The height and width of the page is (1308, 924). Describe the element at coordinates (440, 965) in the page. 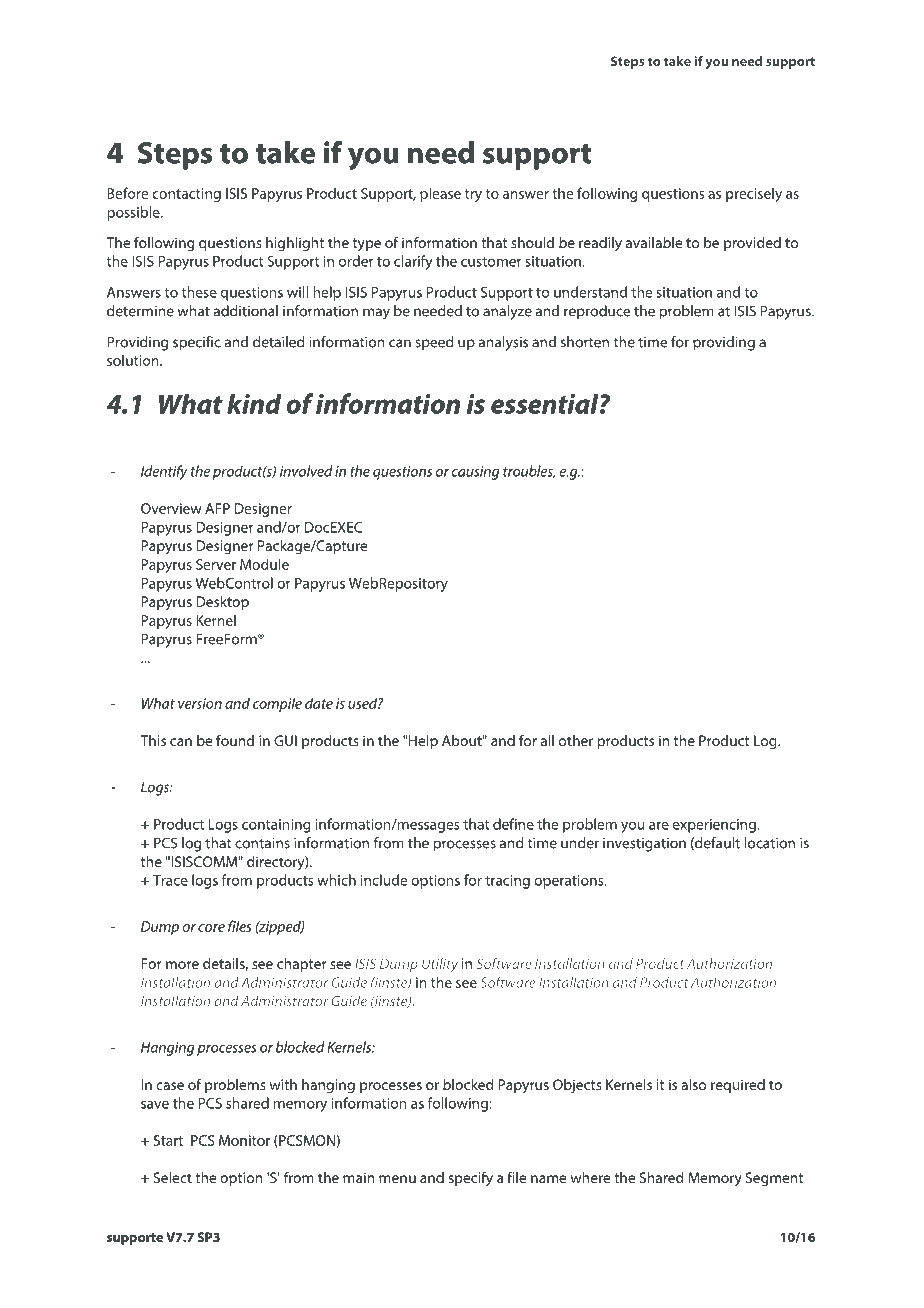

I see `Utility` at that location.
